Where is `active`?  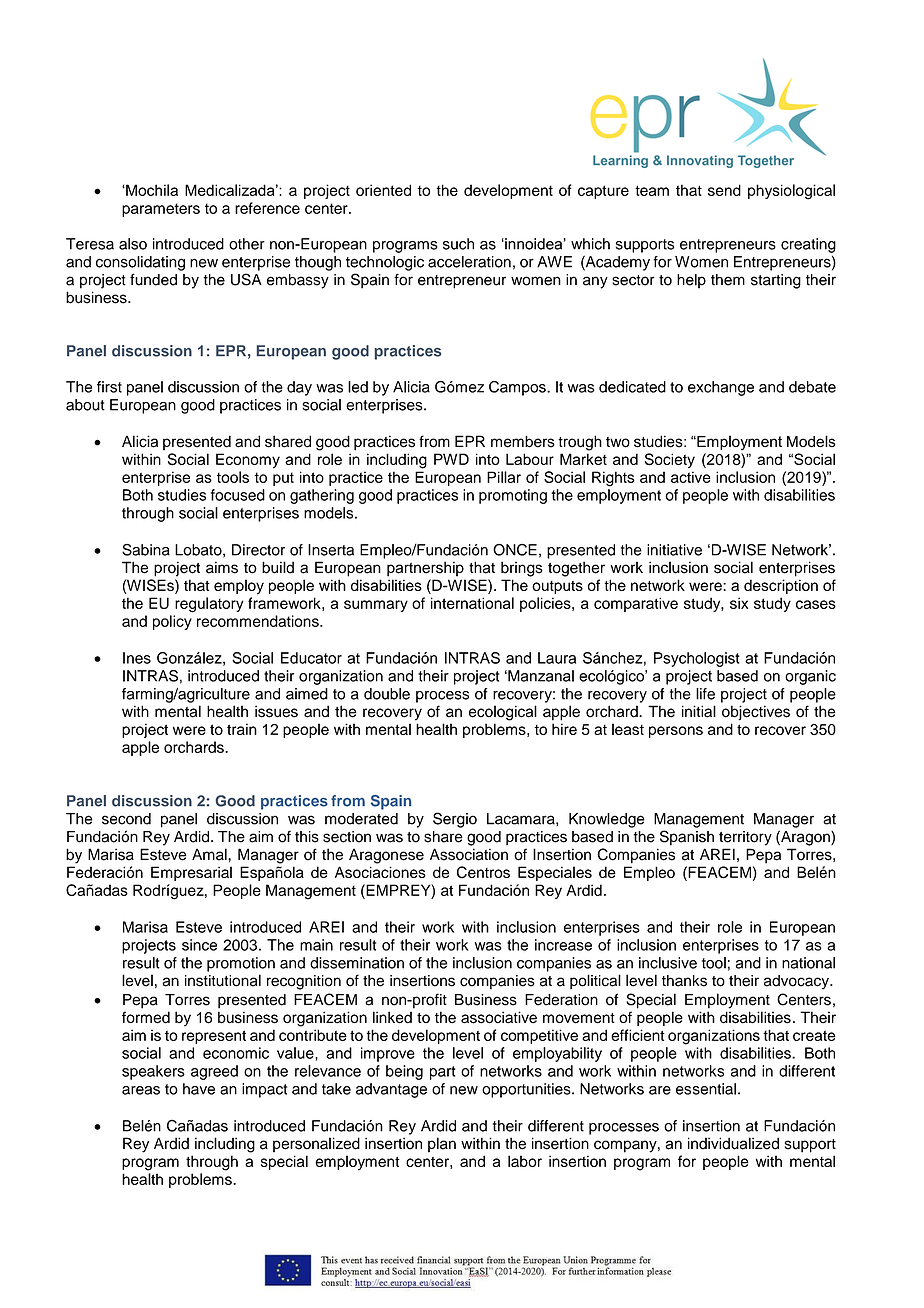 active is located at coordinates (691, 477).
